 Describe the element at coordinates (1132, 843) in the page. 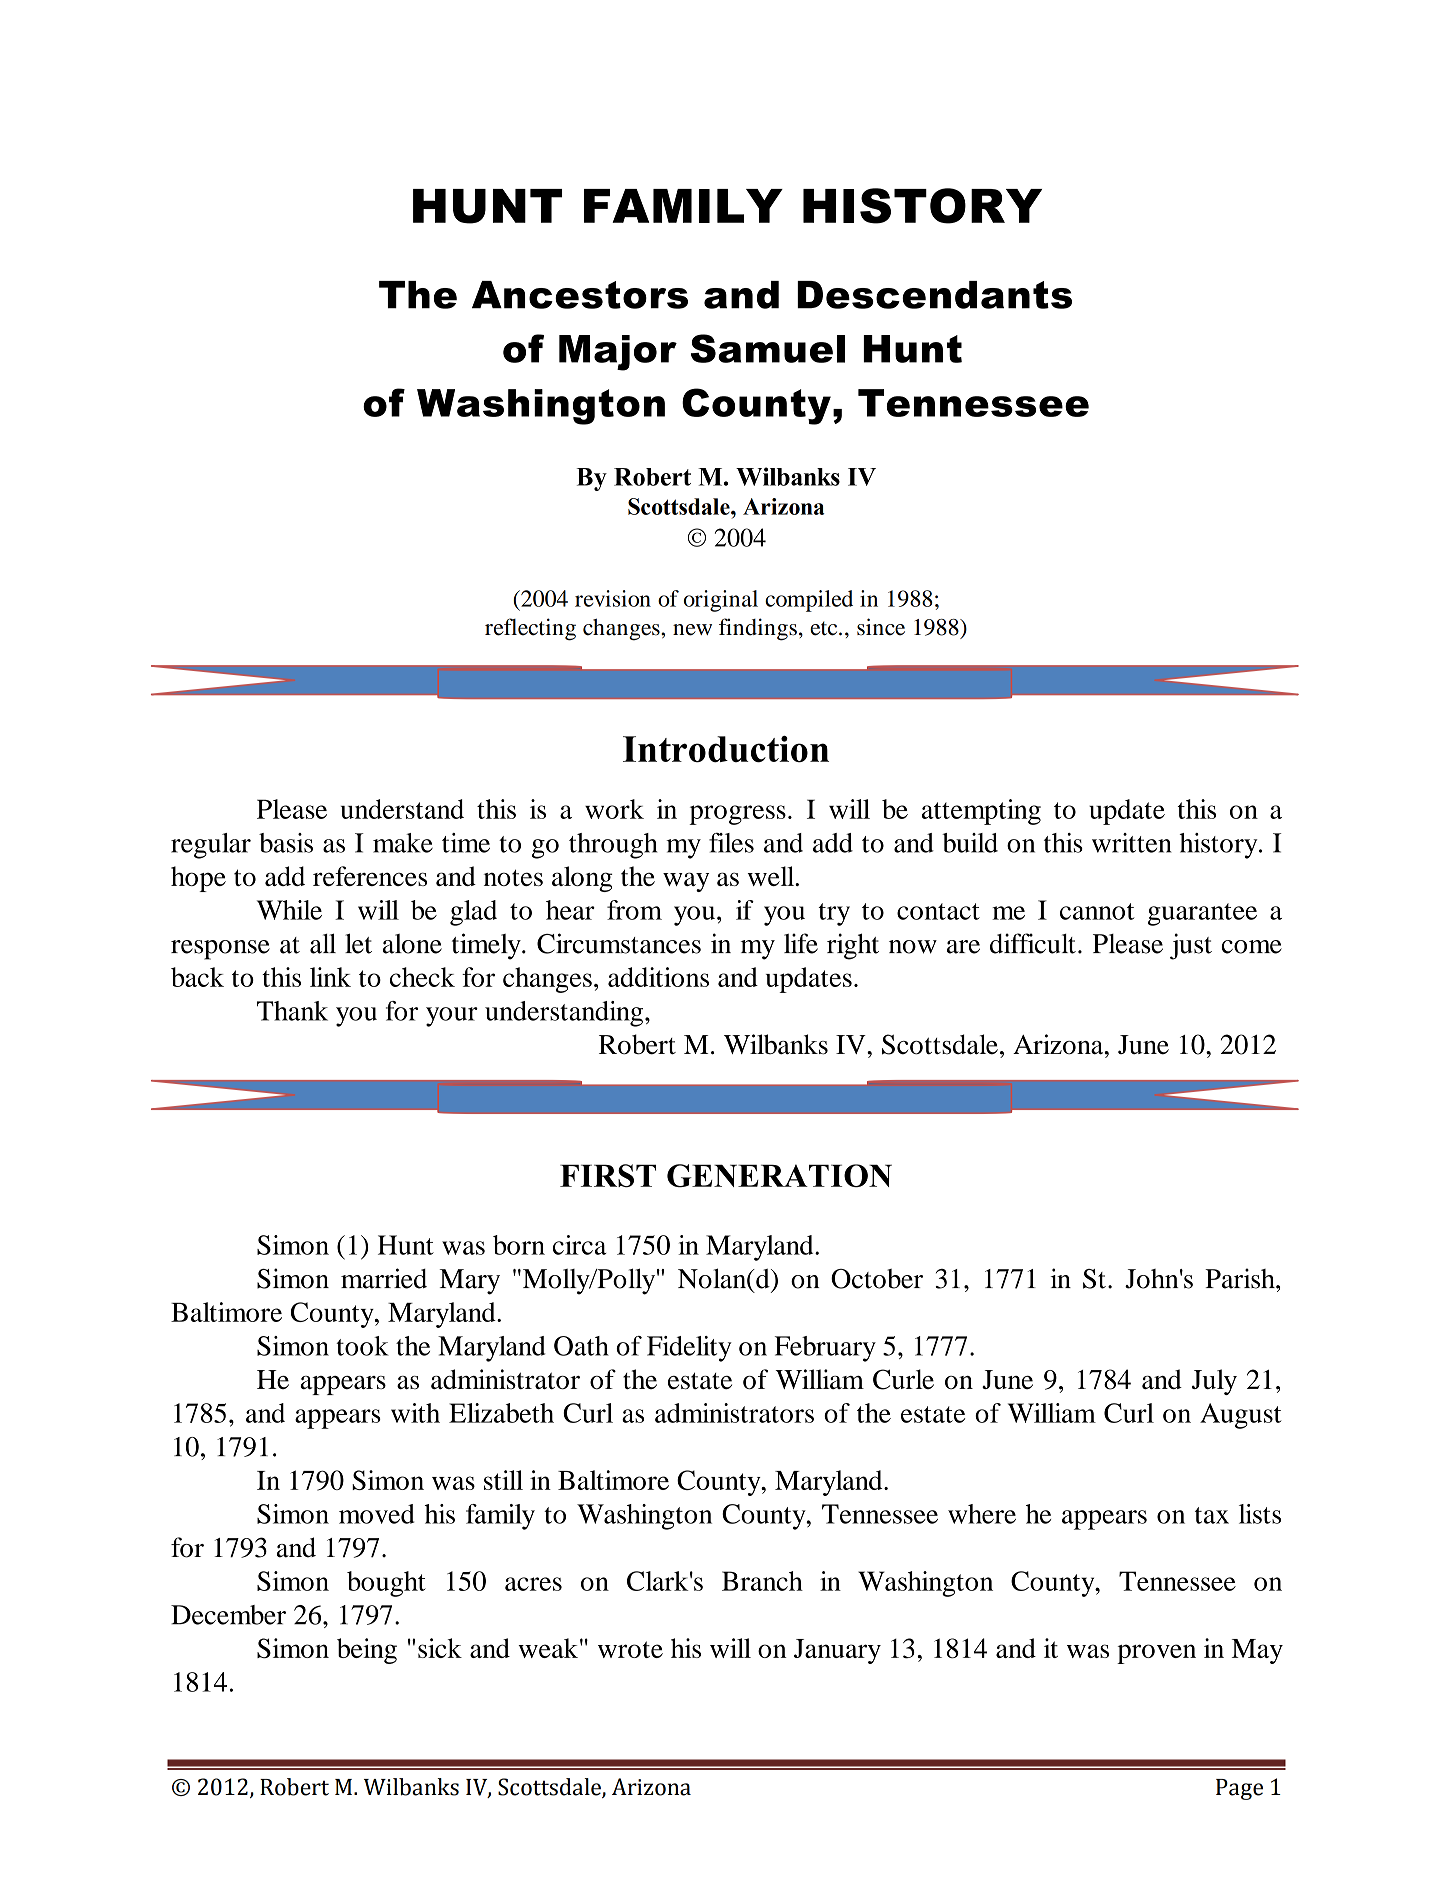

I see `written` at that location.
